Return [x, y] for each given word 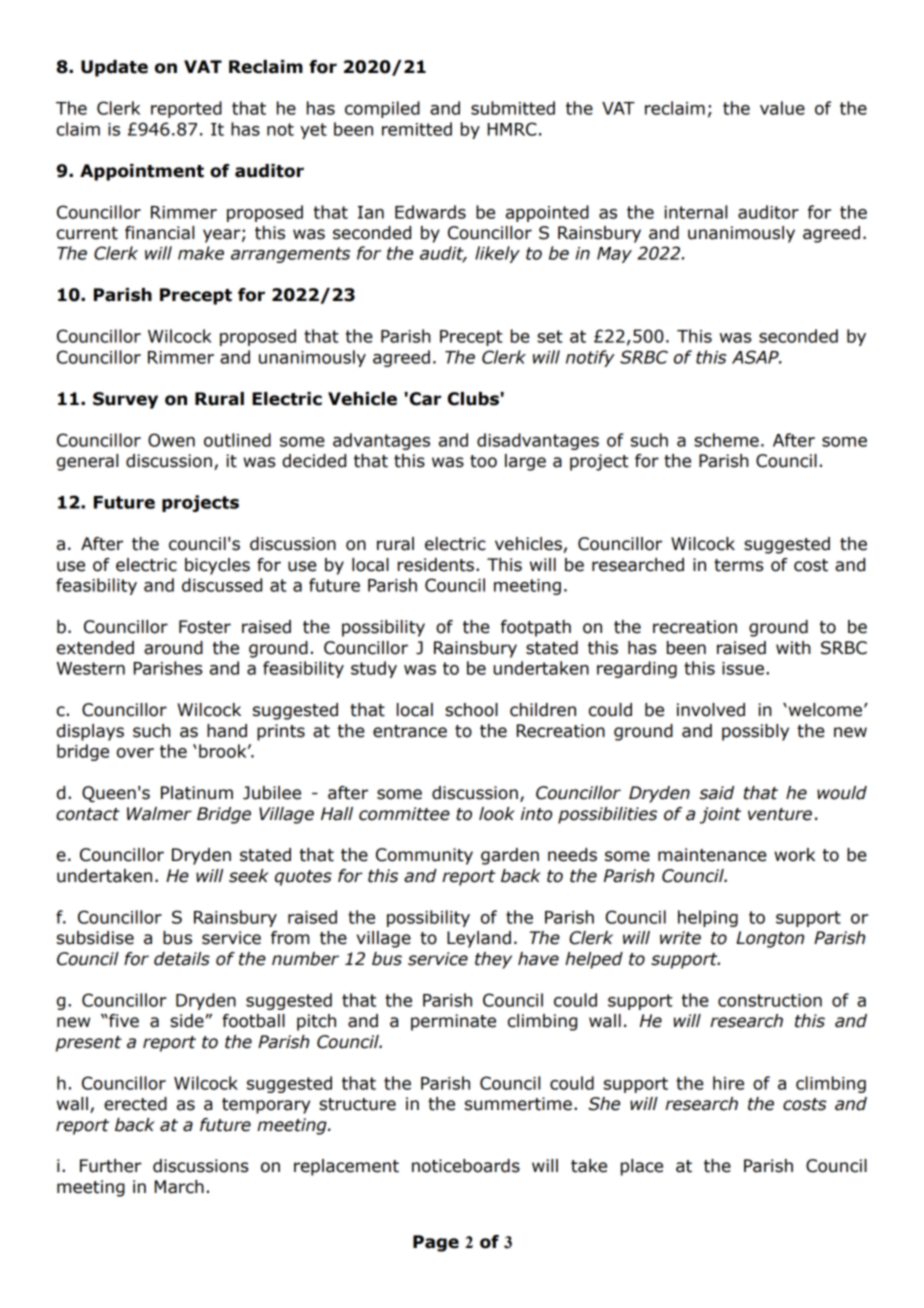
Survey [125, 400]
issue [743, 668]
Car [425, 399]
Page [436, 1243]
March [179, 1187]
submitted [513, 108]
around [173, 648]
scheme [726, 440]
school [471, 710]
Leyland [479, 939]
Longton [770, 939]
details [182, 959]
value [782, 108]
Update [114, 68]
